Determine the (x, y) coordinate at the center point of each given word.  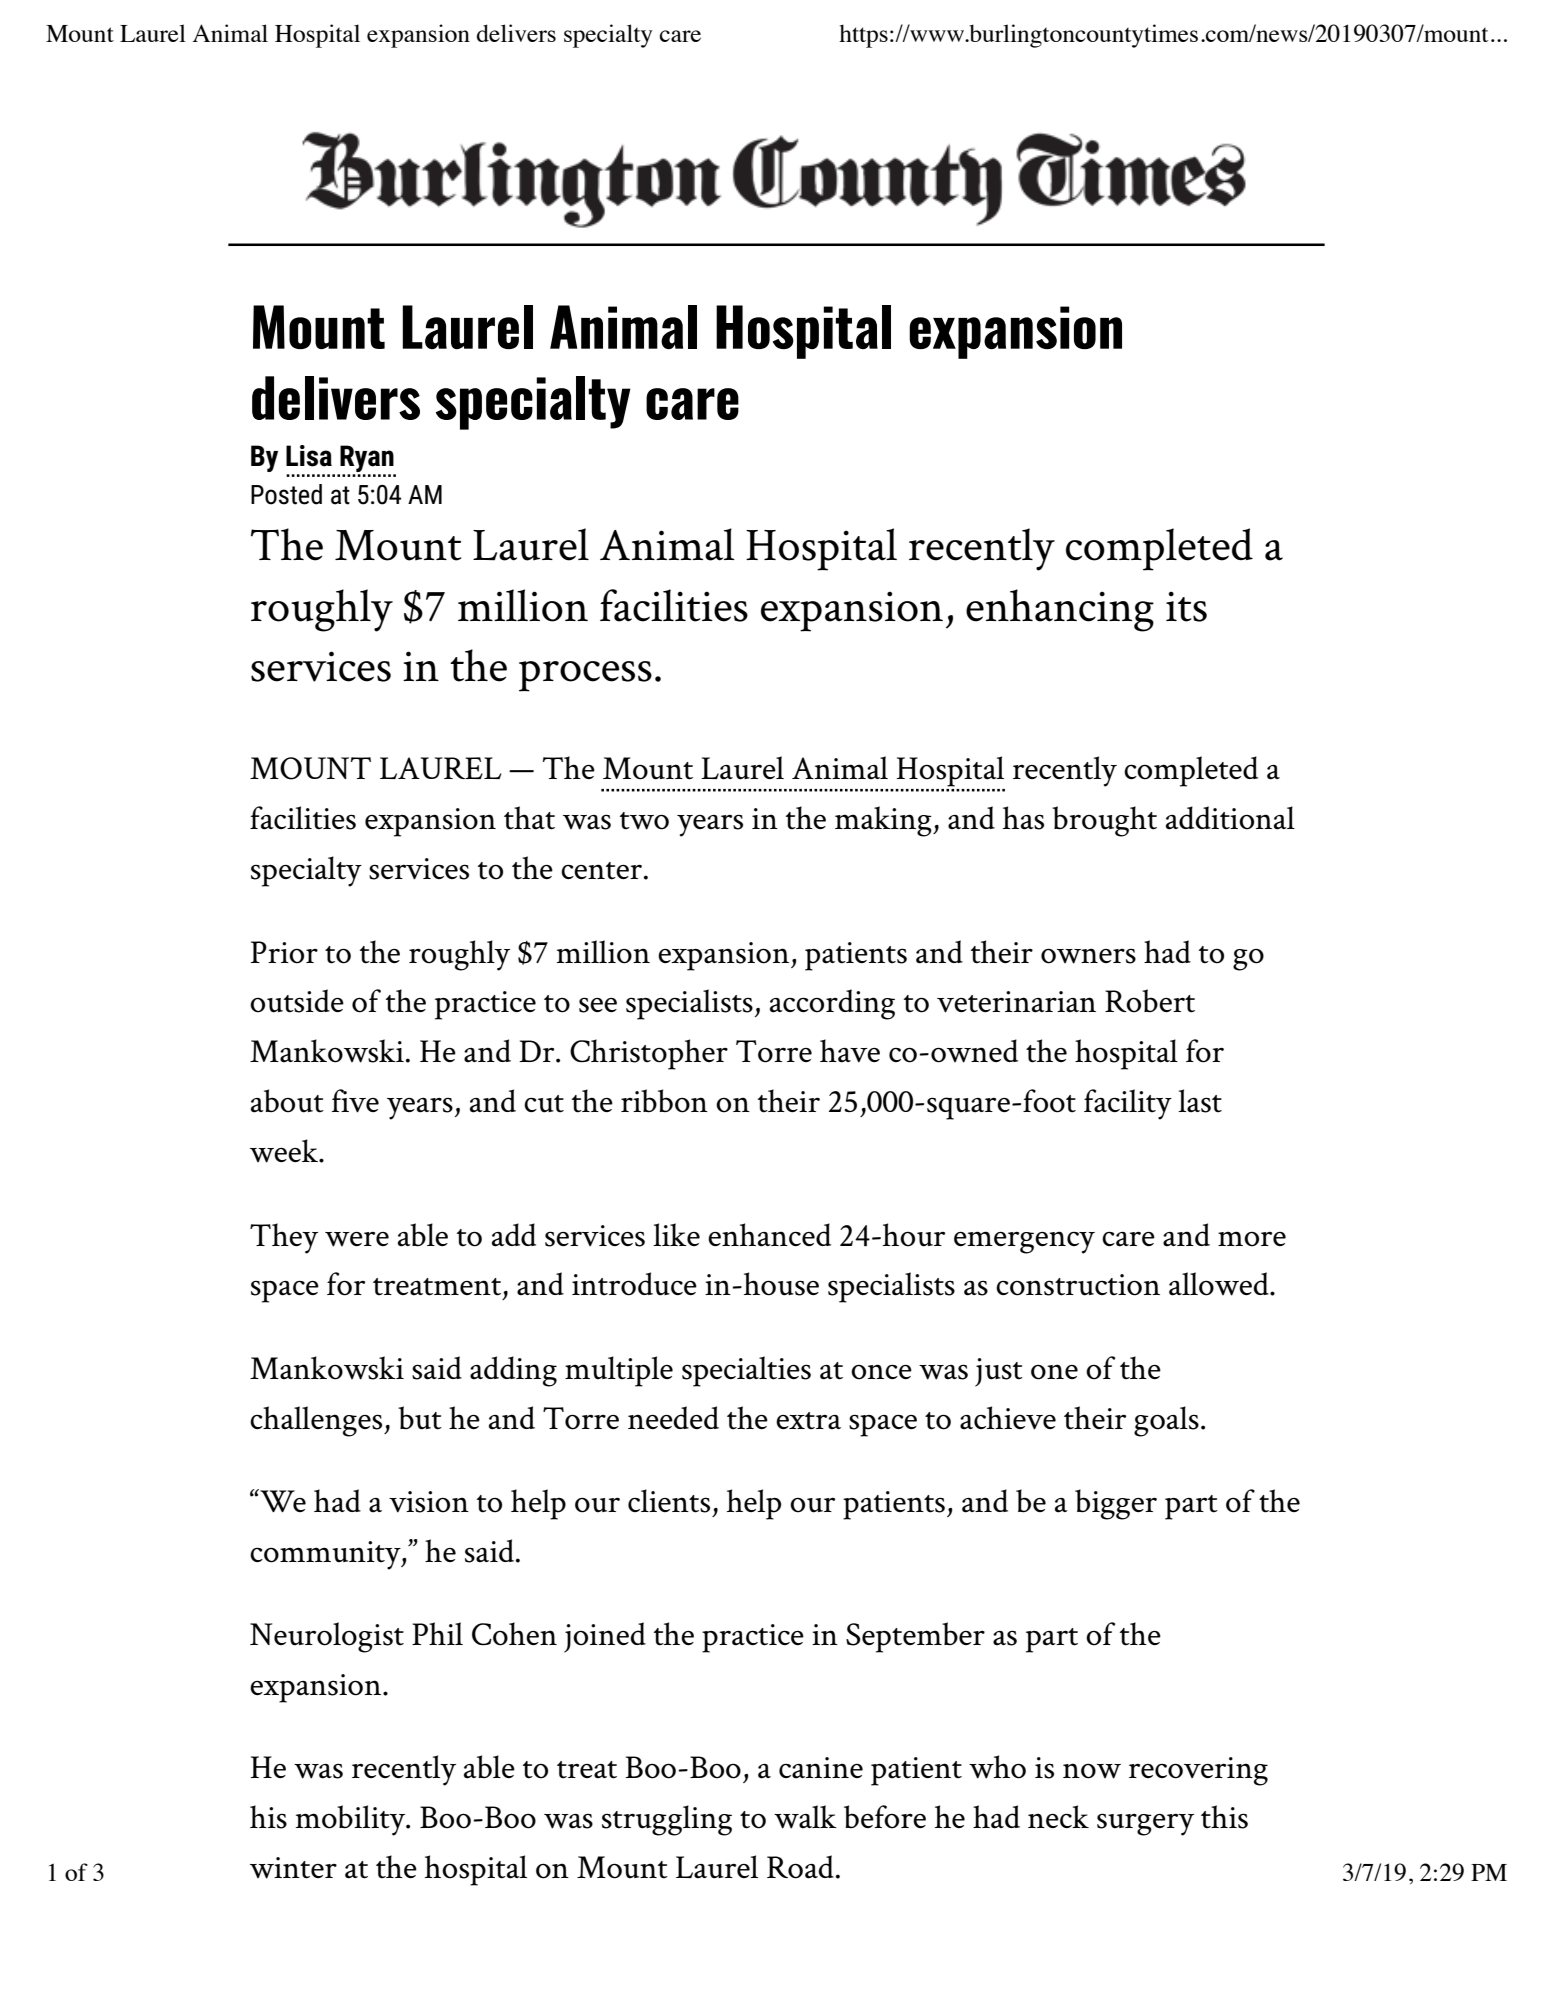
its (1186, 606)
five (355, 1101)
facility (1128, 1104)
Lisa (309, 456)
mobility (352, 1820)
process (585, 676)
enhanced (769, 1235)
